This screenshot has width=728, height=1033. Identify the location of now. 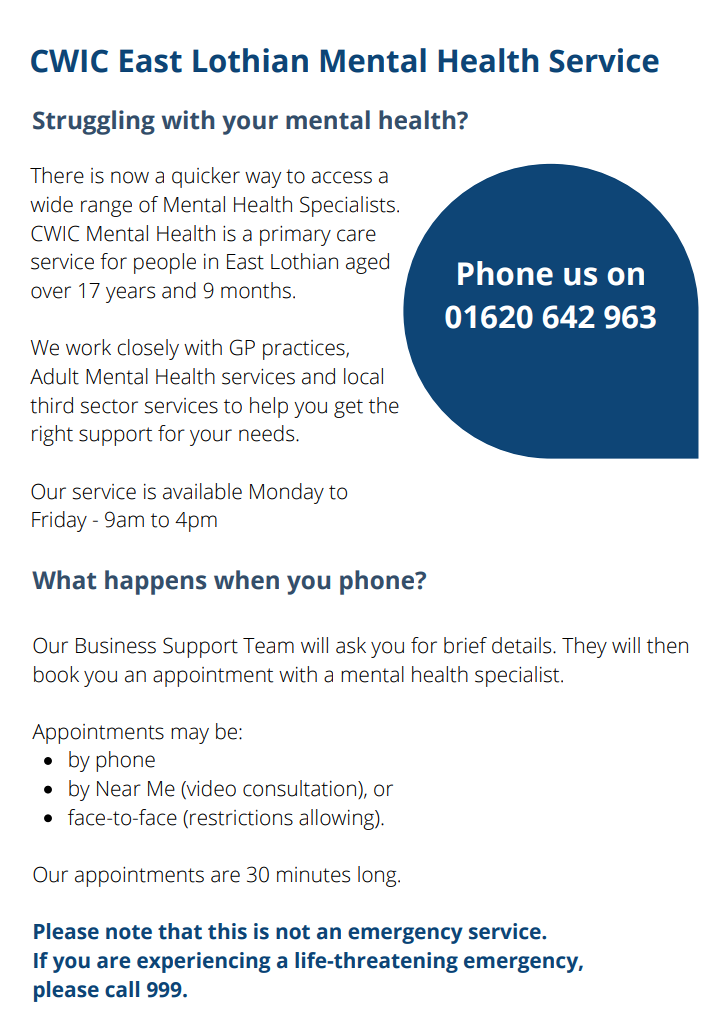
(130, 177).
